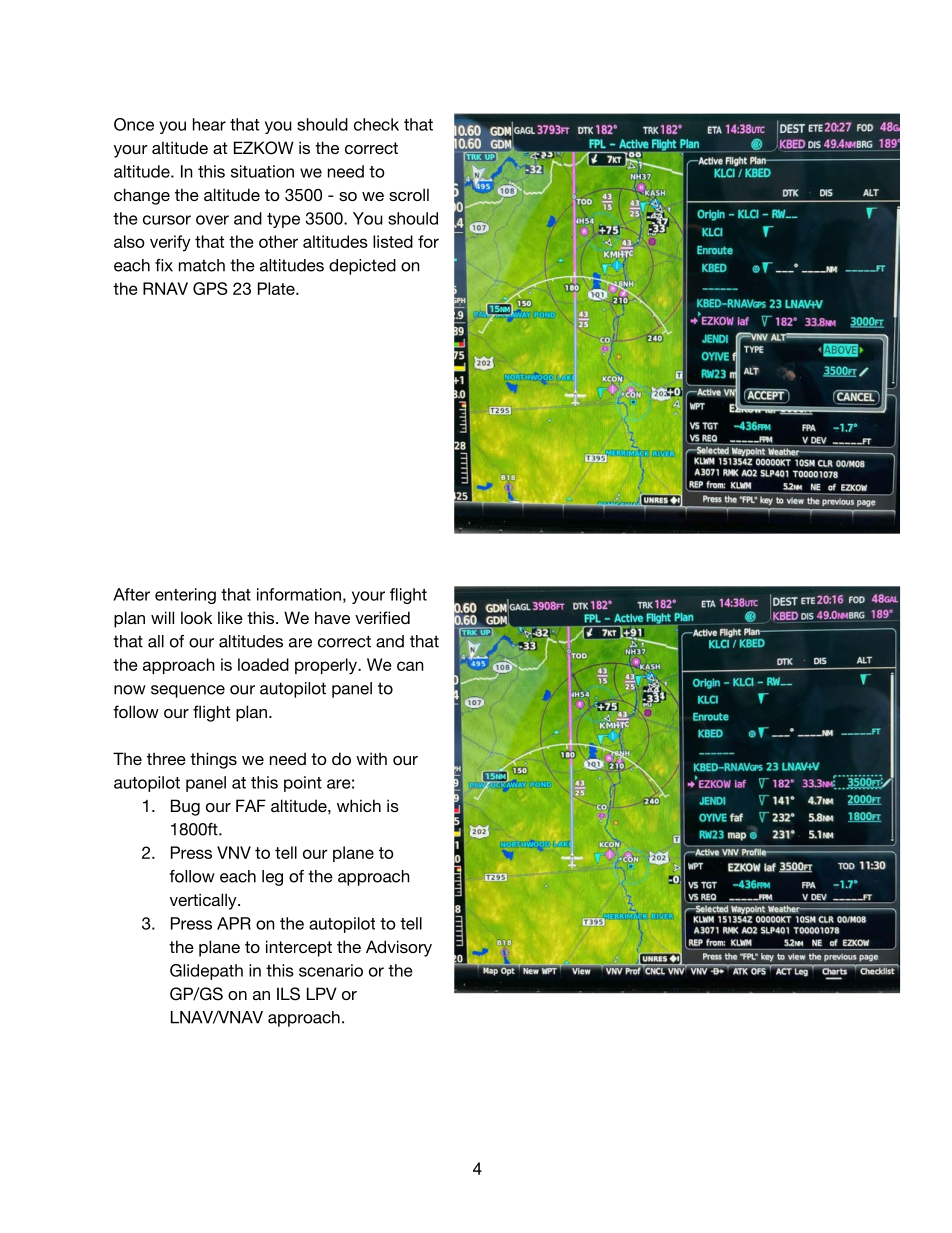 The height and width of the screenshot is (1233, 952). What do you see at coordinates (371, 758) in the screenshot?
I see `with` at bounding box center [371, 758].
